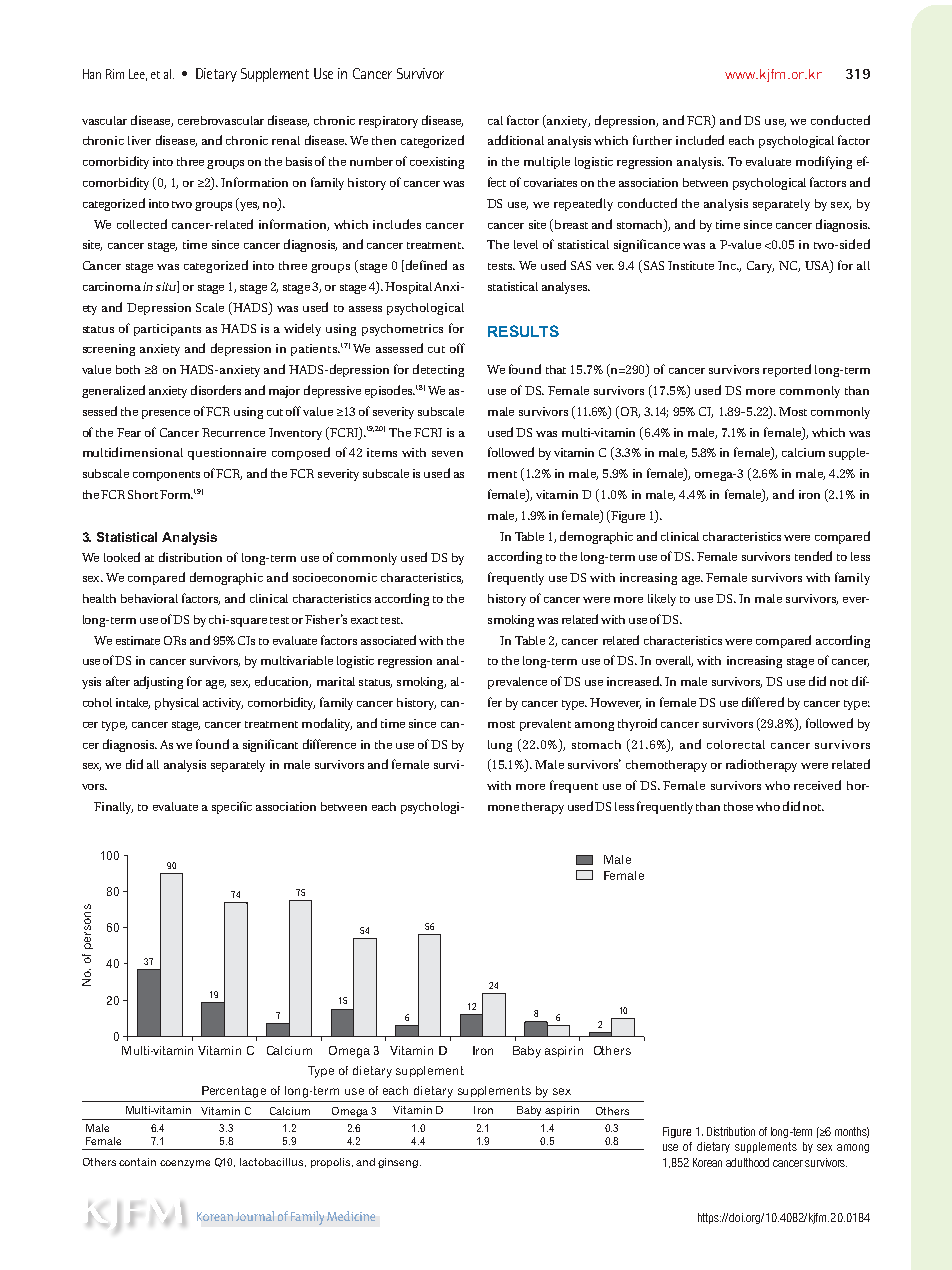 The width and height of the document is (952, 1270). I want to click on behavioral, so click(149, 598).
